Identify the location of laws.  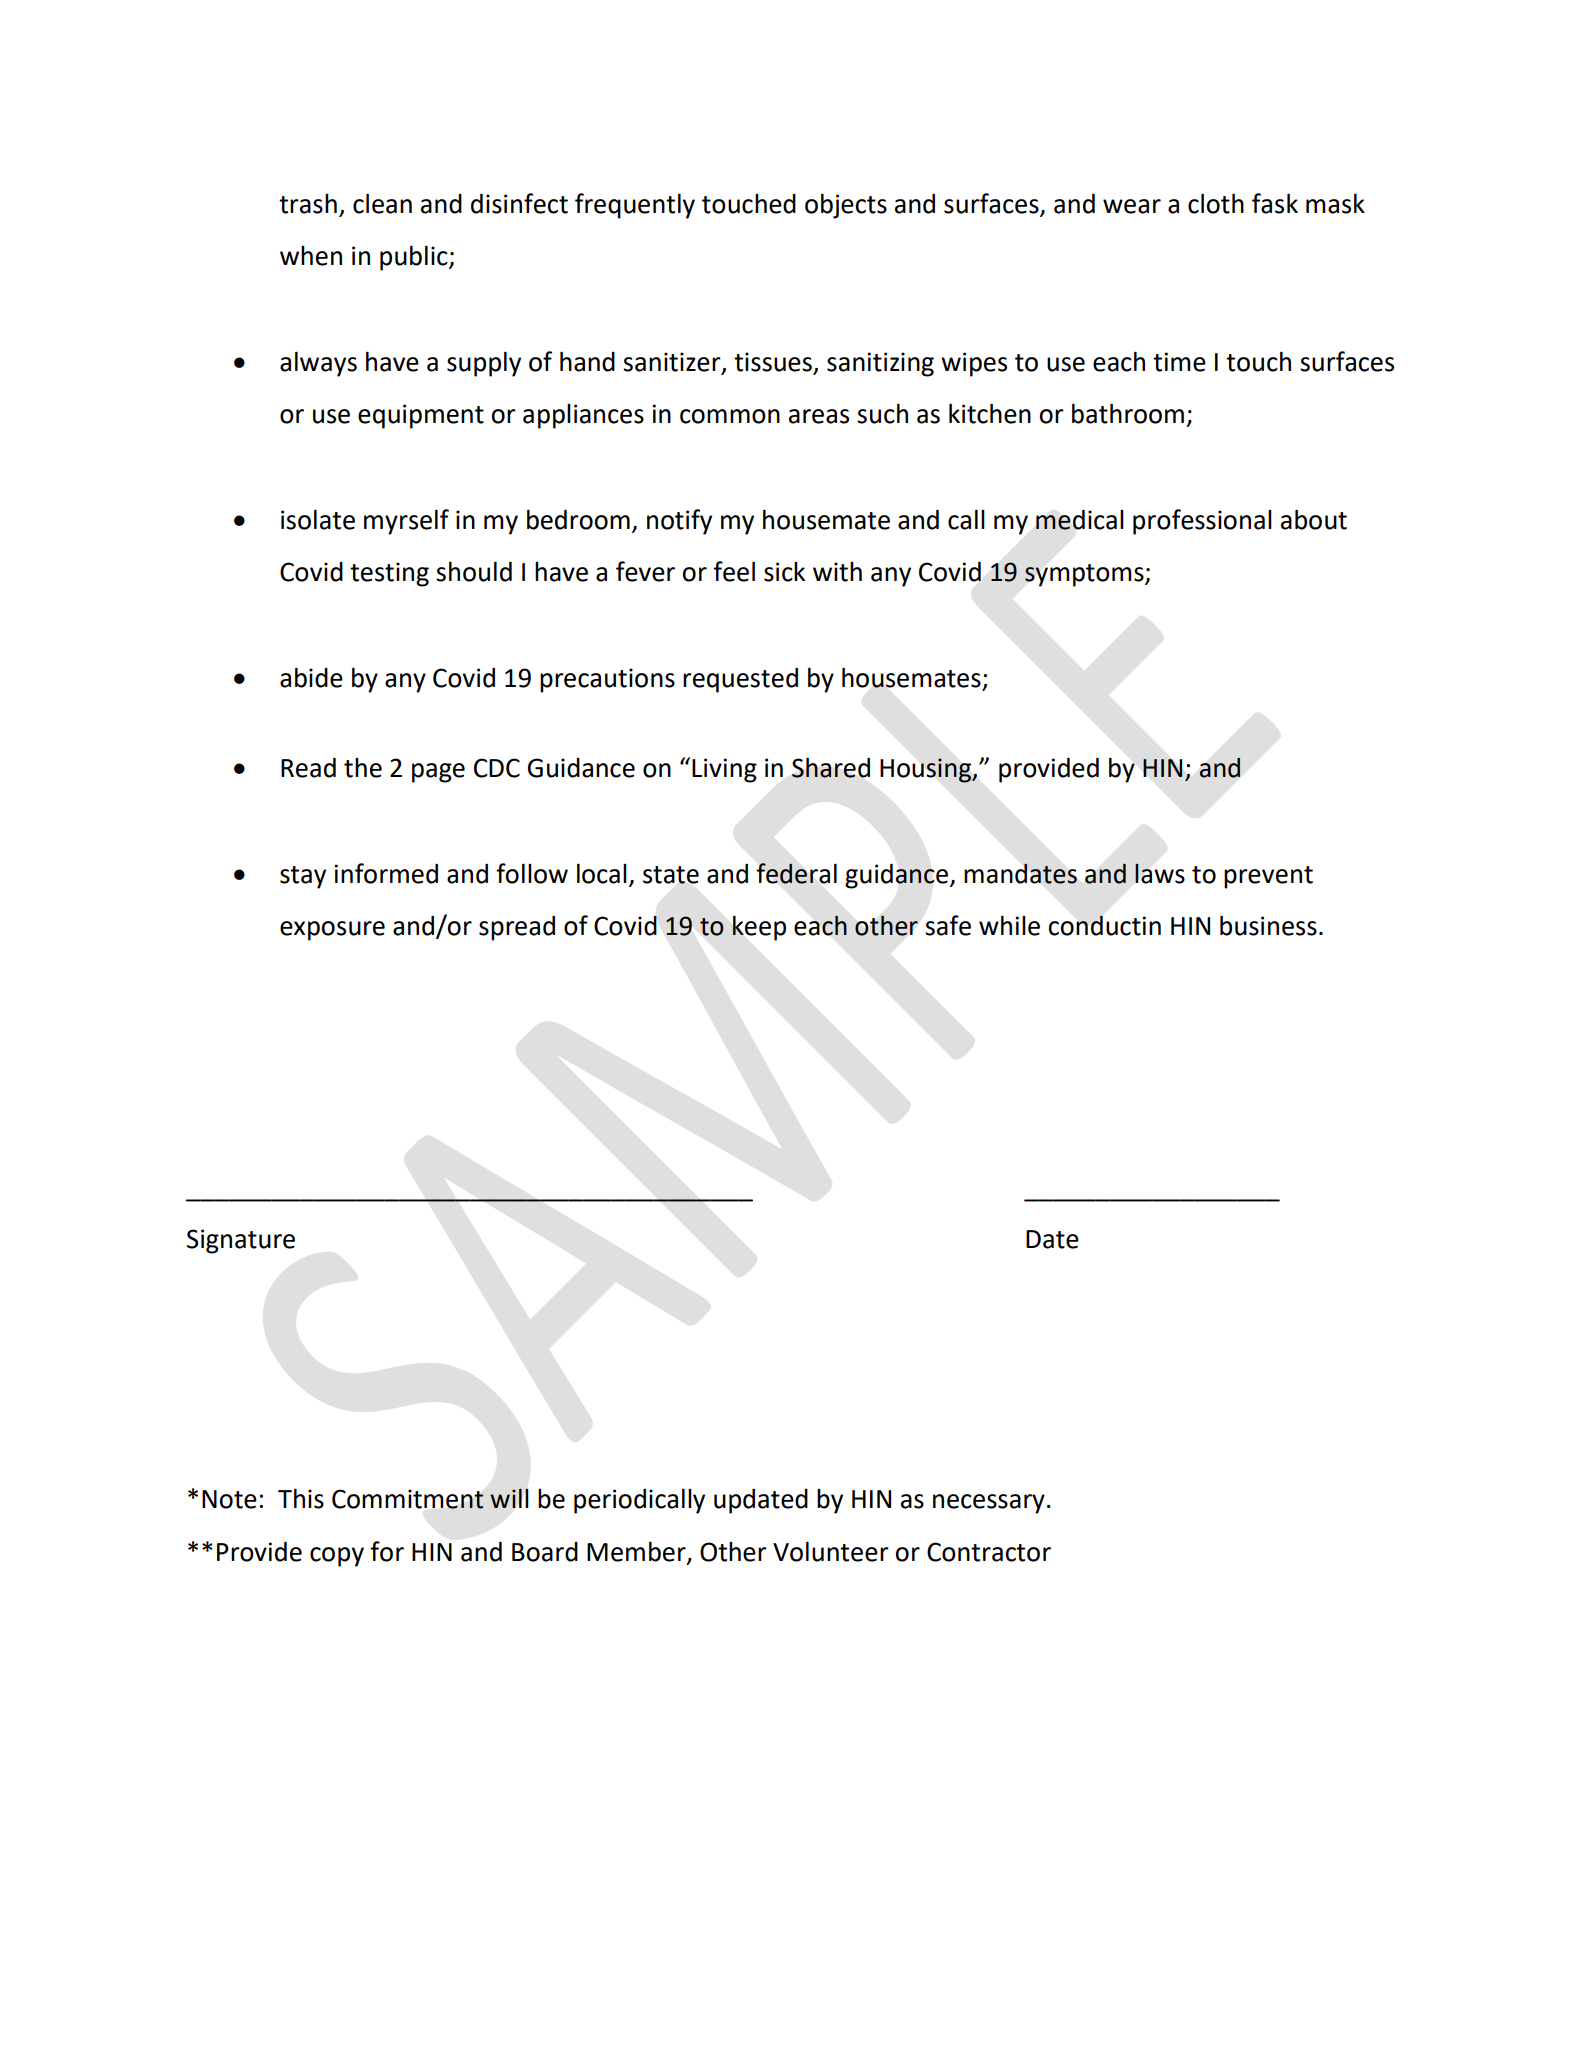
(1160, 873).
